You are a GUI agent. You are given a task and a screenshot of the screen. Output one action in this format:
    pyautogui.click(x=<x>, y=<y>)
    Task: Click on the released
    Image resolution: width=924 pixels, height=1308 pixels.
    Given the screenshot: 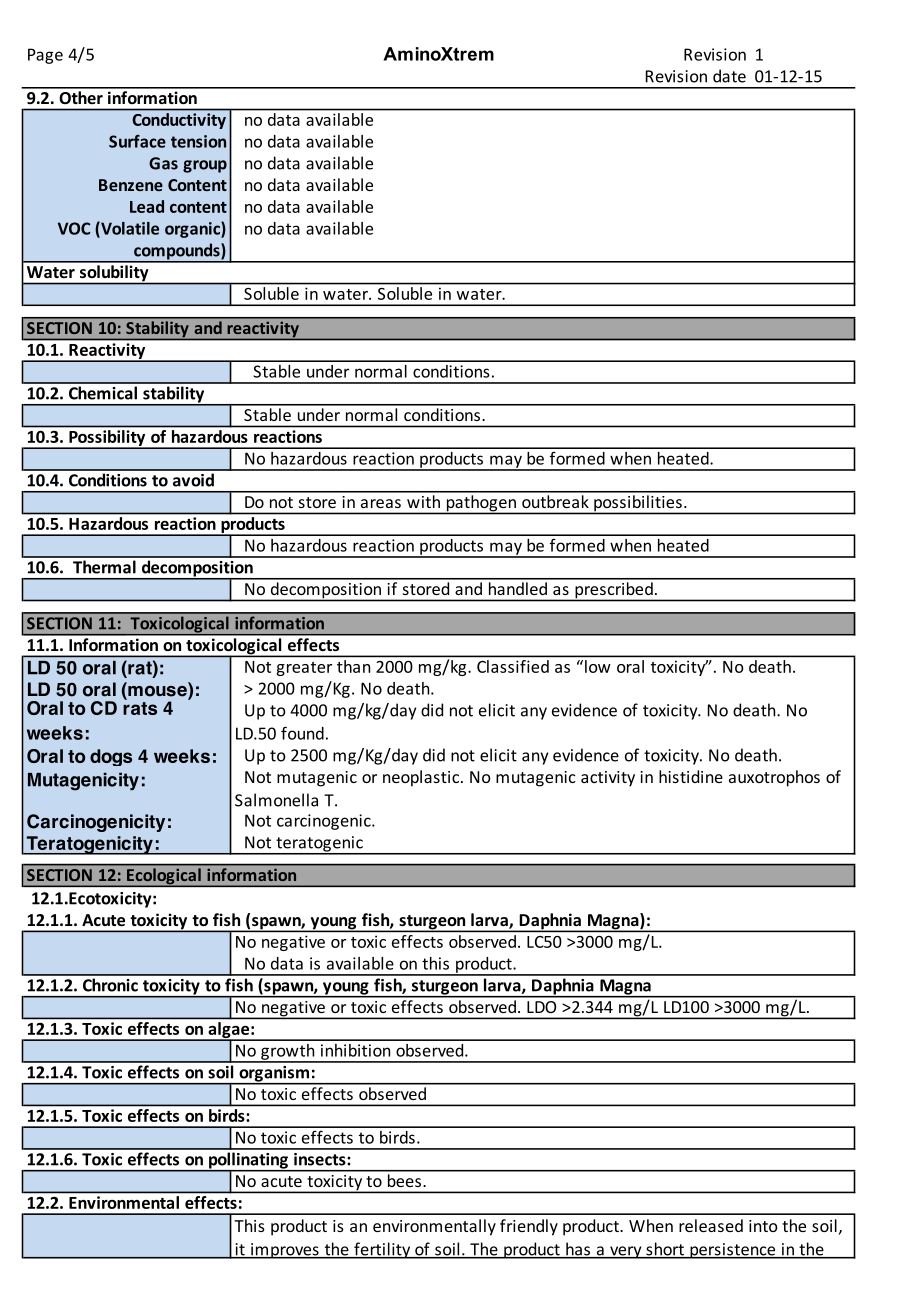 What is the action you would take?
    pyautogui.click(x=711, y=1225)
